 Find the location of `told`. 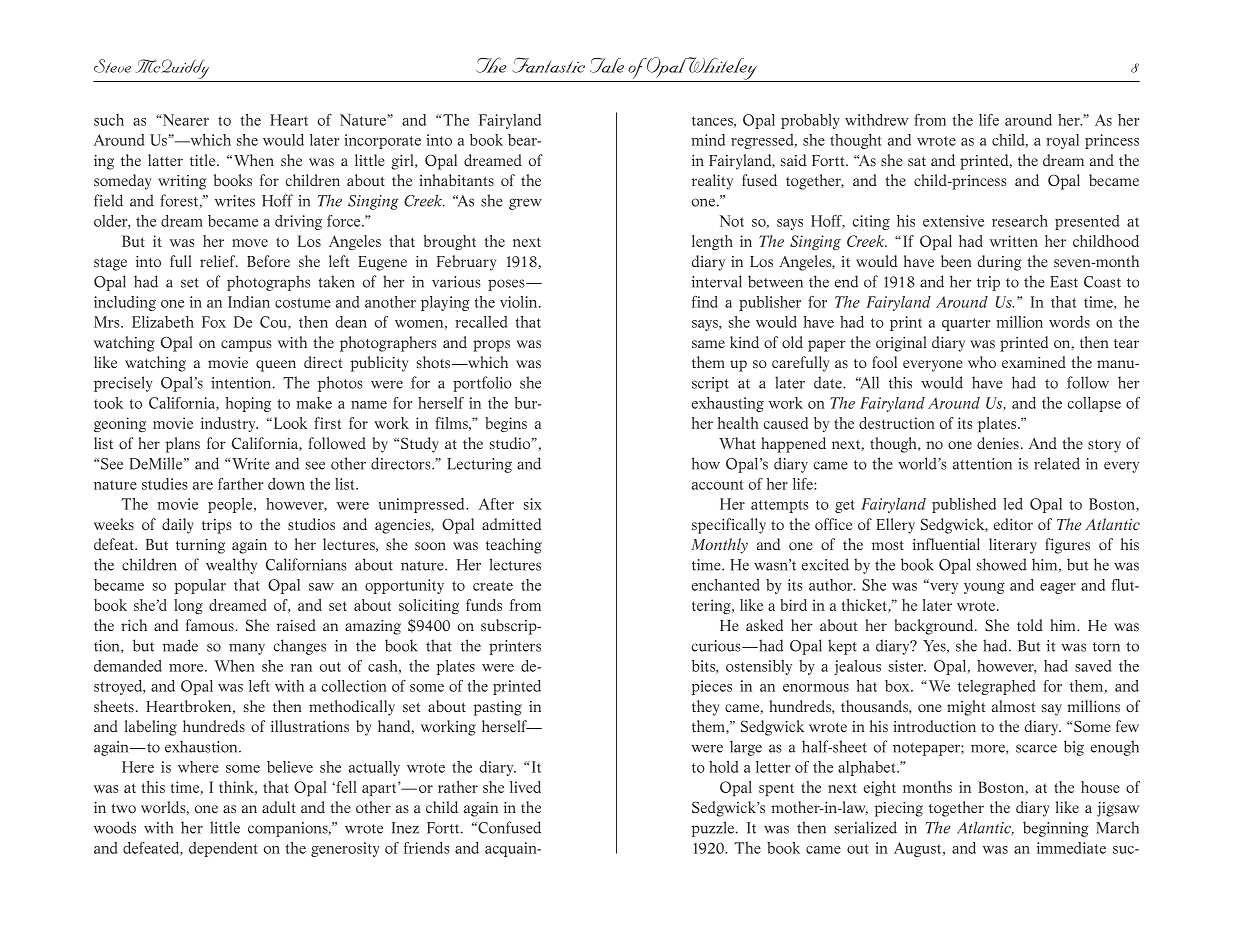

told is located at coordinates (1030, 625).
